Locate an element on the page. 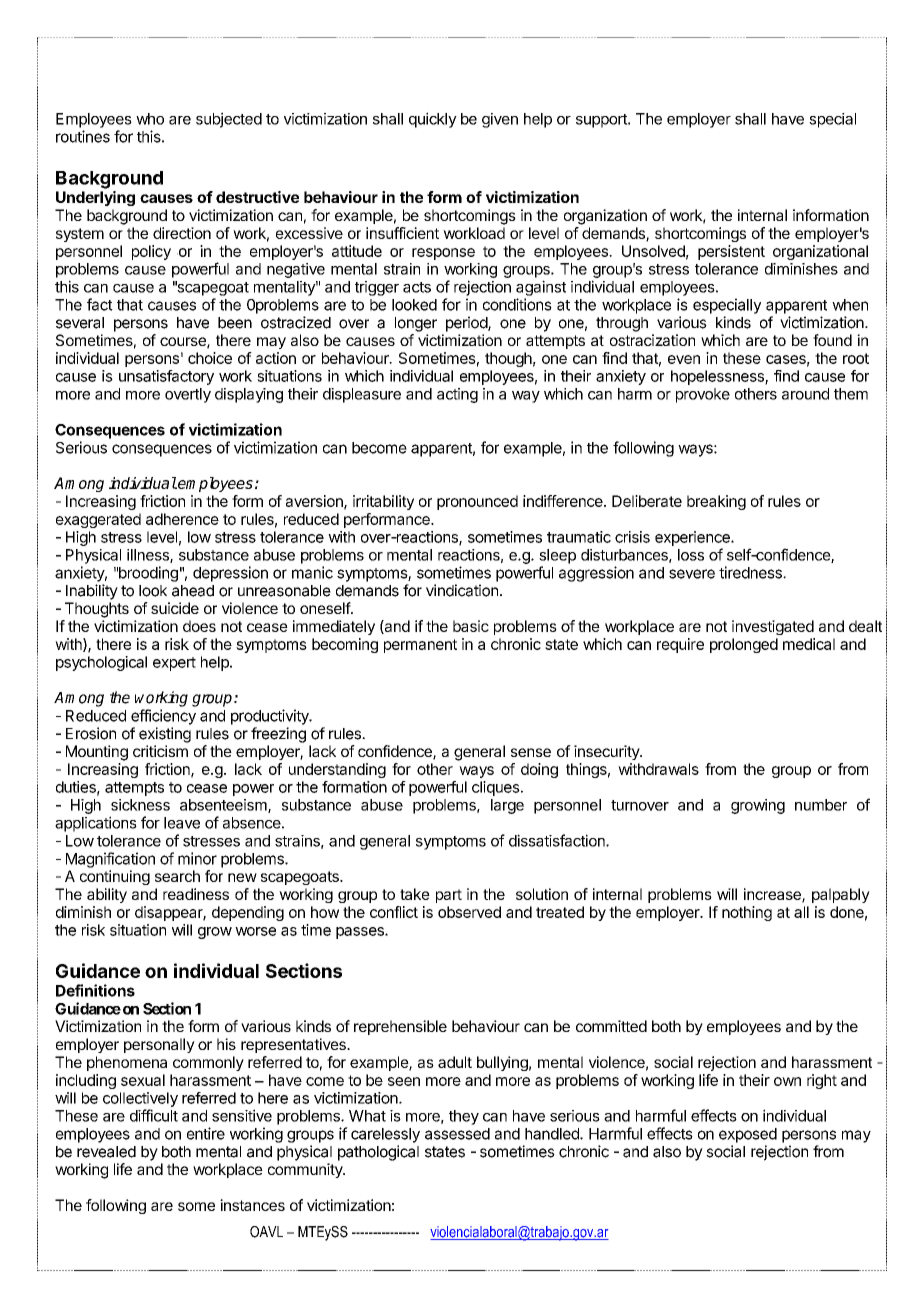 Image resolution: width=924 pixels, height=1308 pixels. given is located at coordinates (500, 120).
